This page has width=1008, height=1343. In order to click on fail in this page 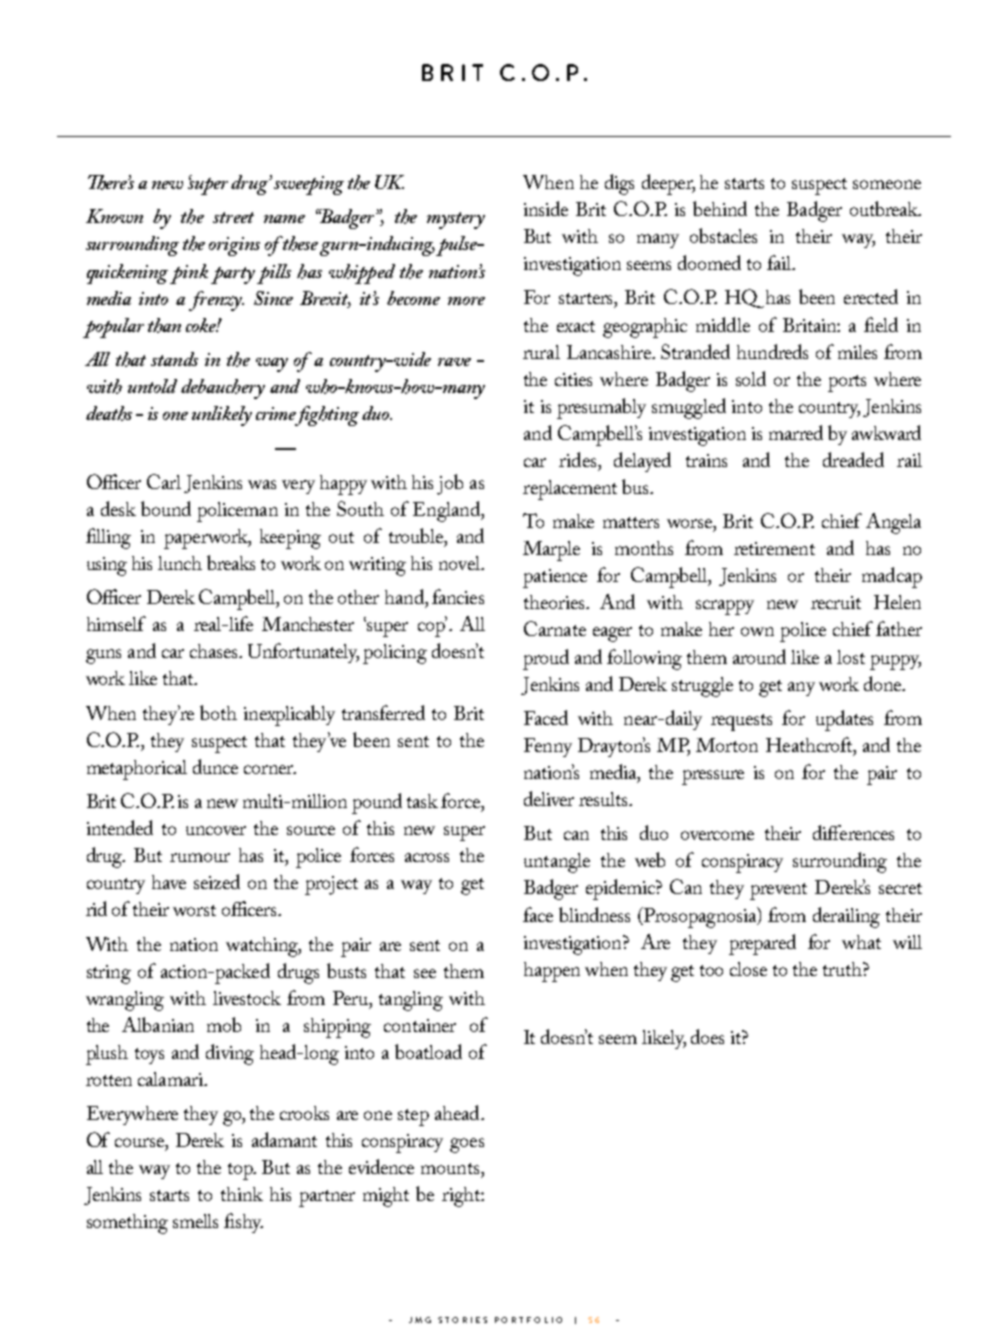, I will do `click(780, 262)`.
